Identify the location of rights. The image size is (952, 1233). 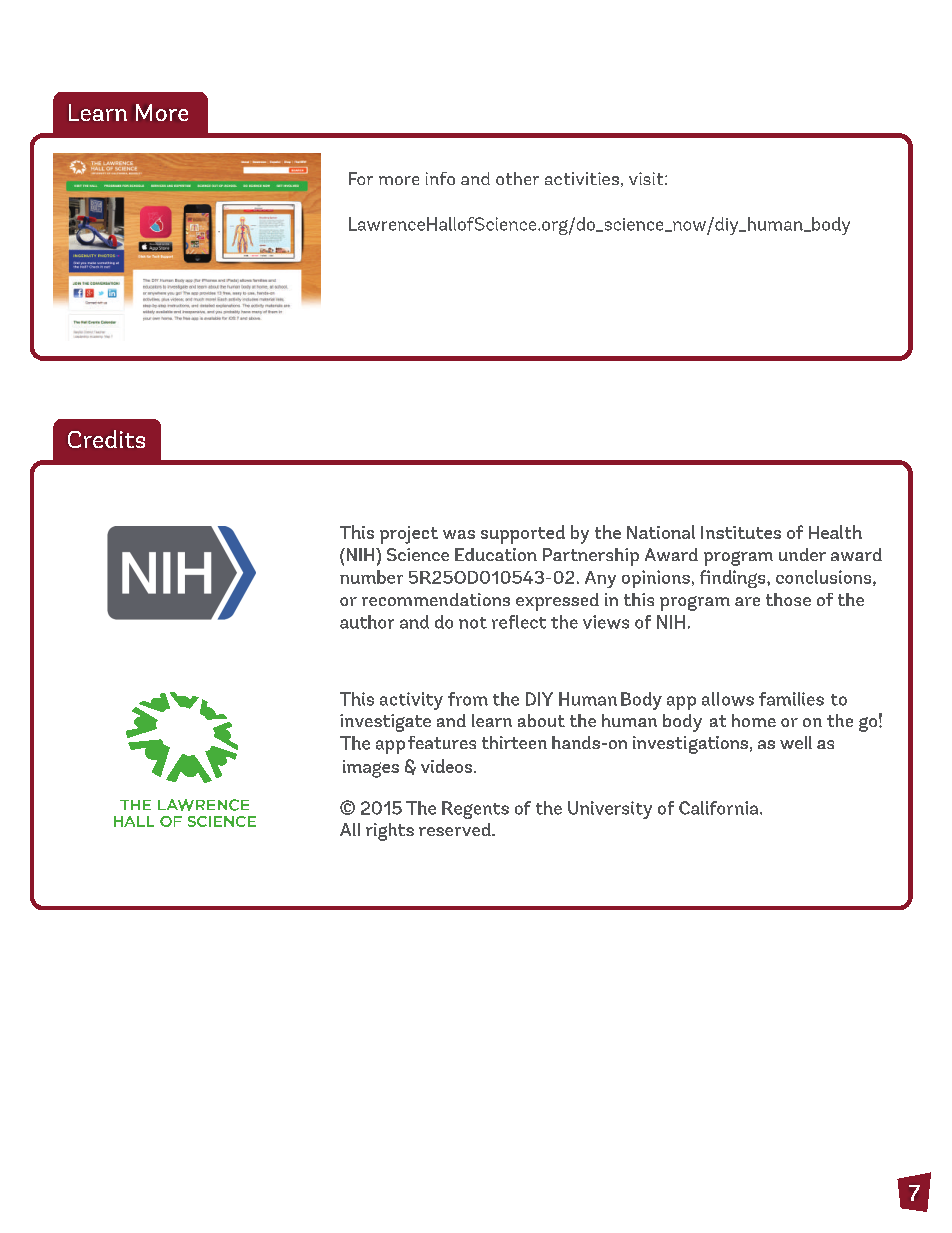
(390, 832).
